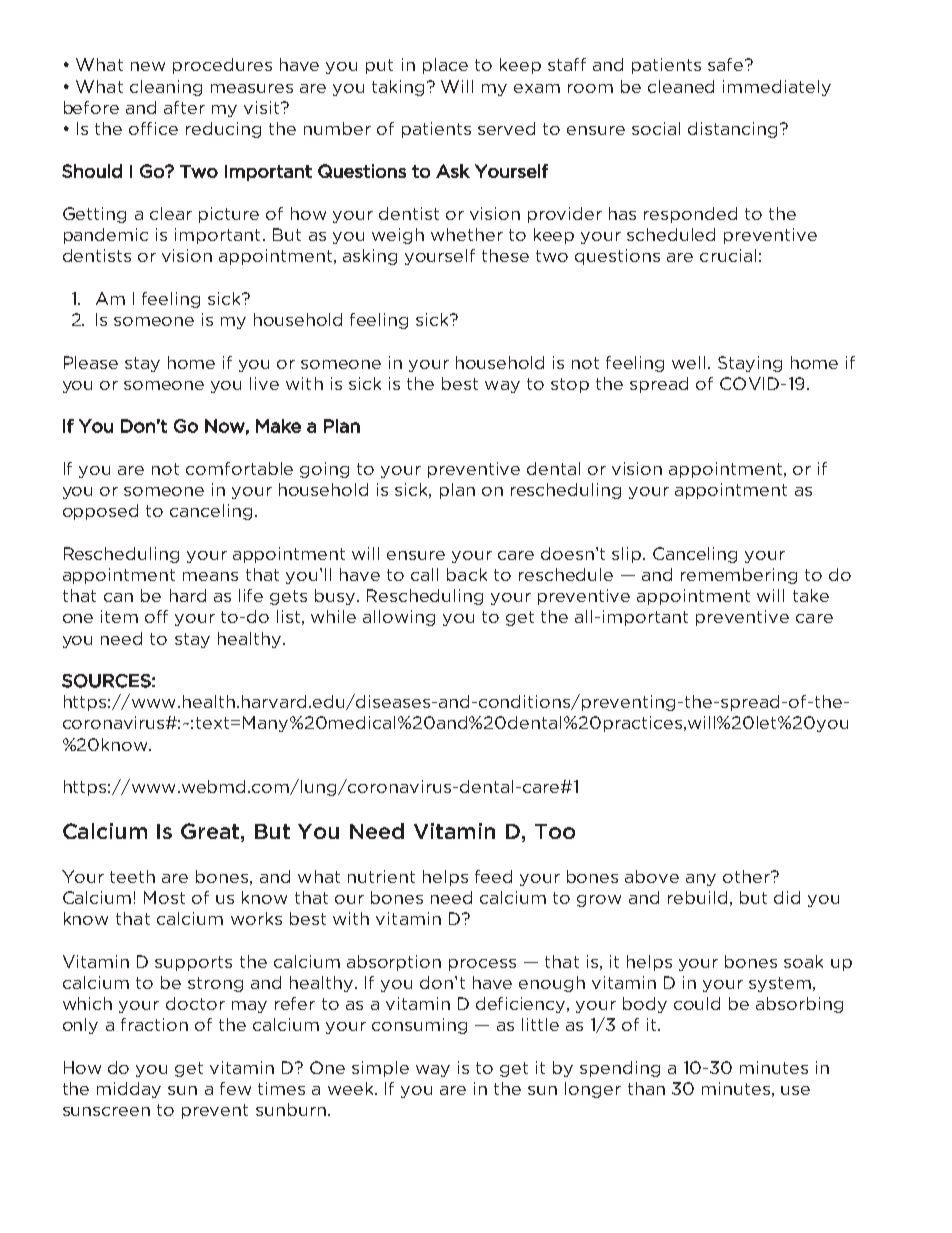  What do you see at coordinates (188, 595) in the screenshot?
I see `hard` at bounding box center [188, 595].
